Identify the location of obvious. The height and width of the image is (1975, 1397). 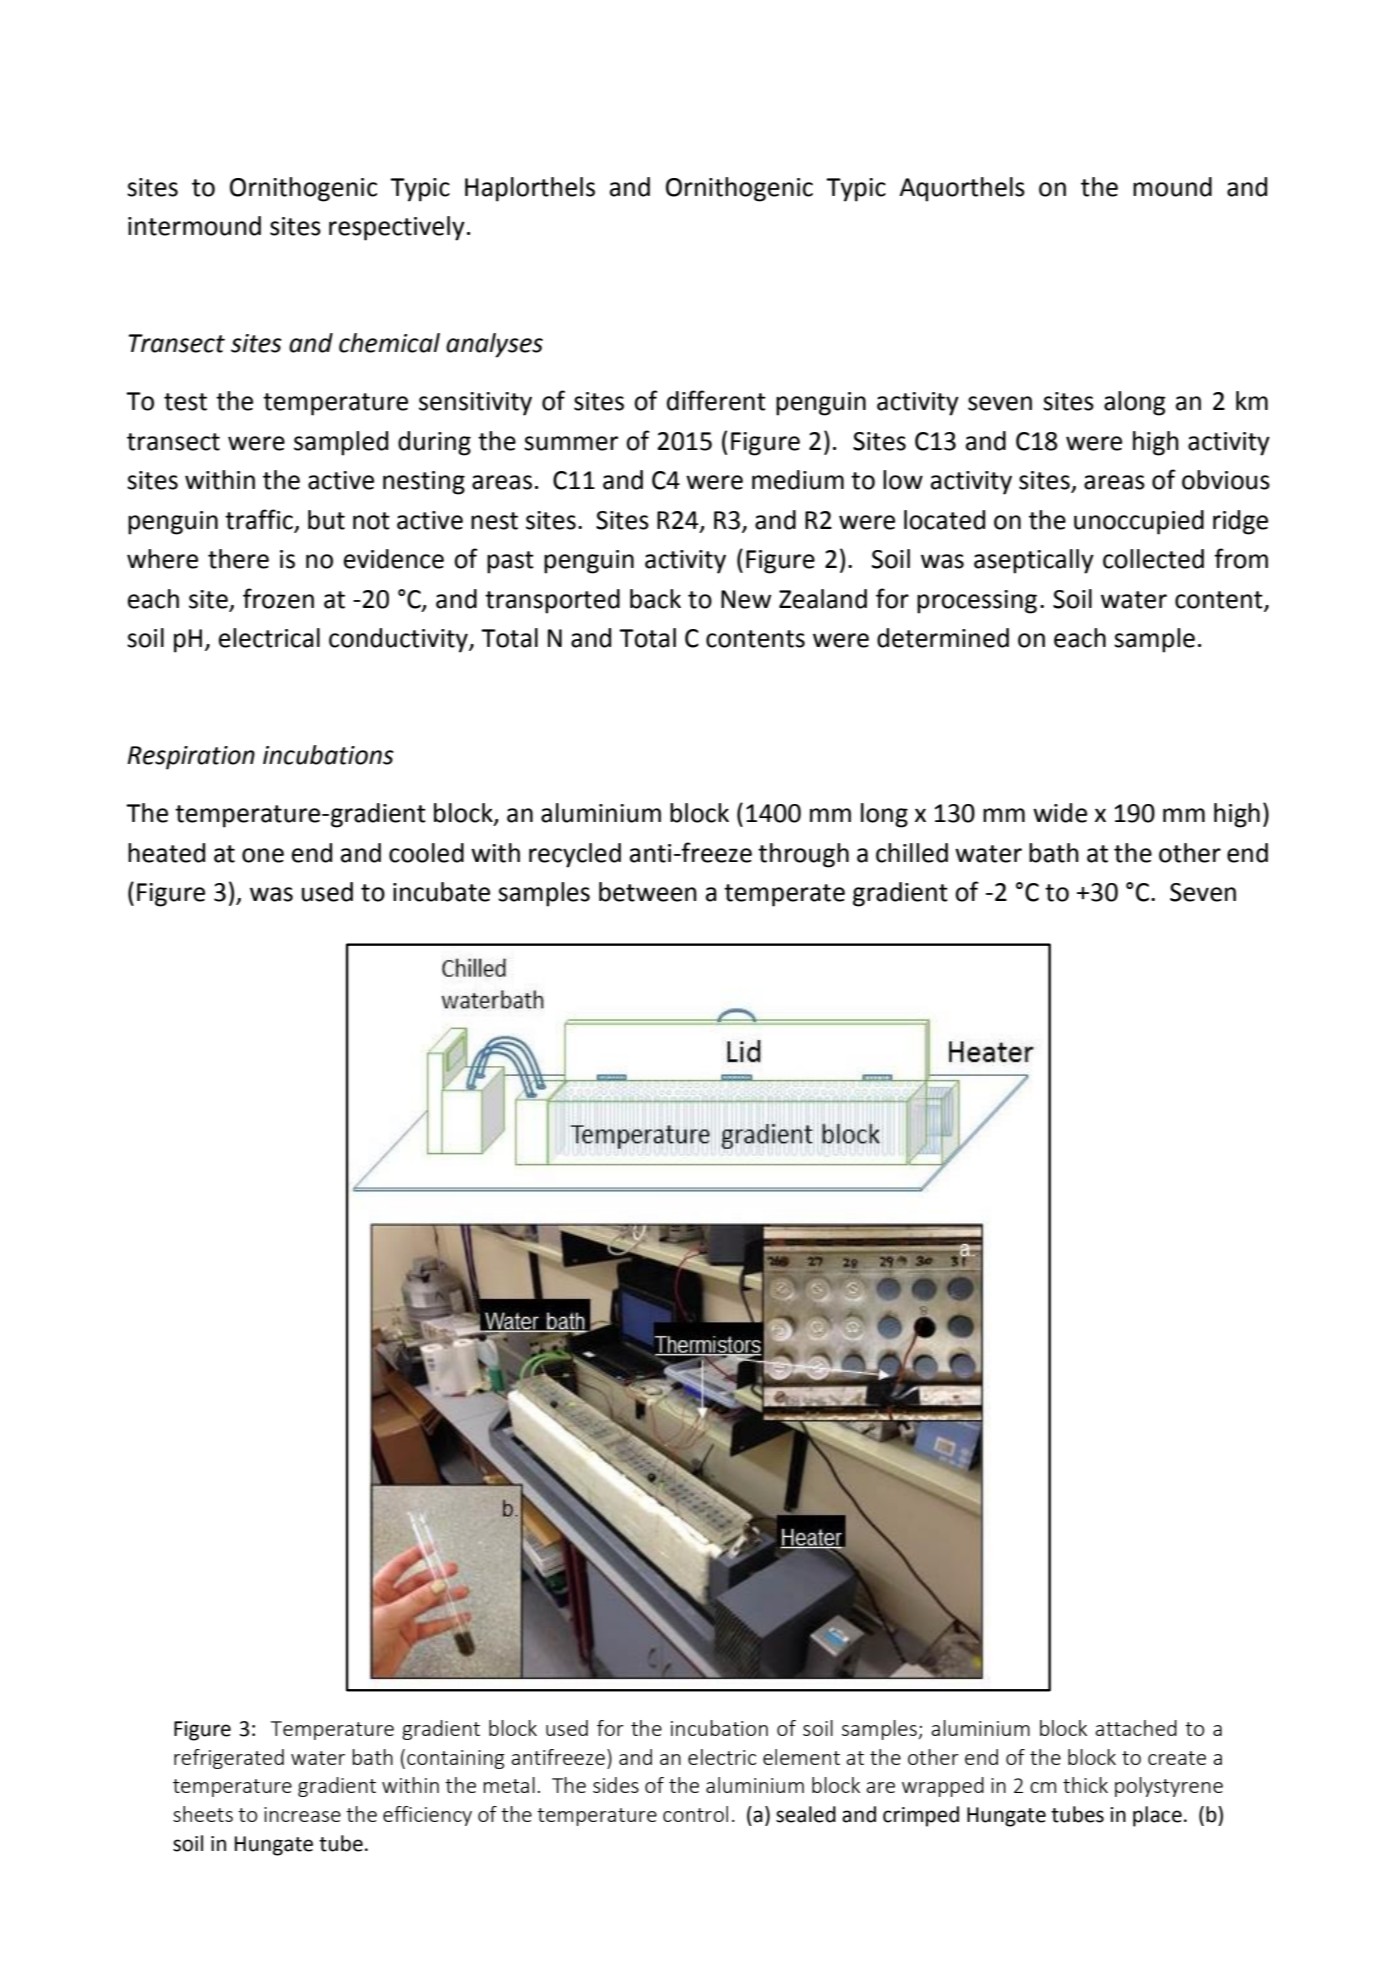
(1226, 480).
